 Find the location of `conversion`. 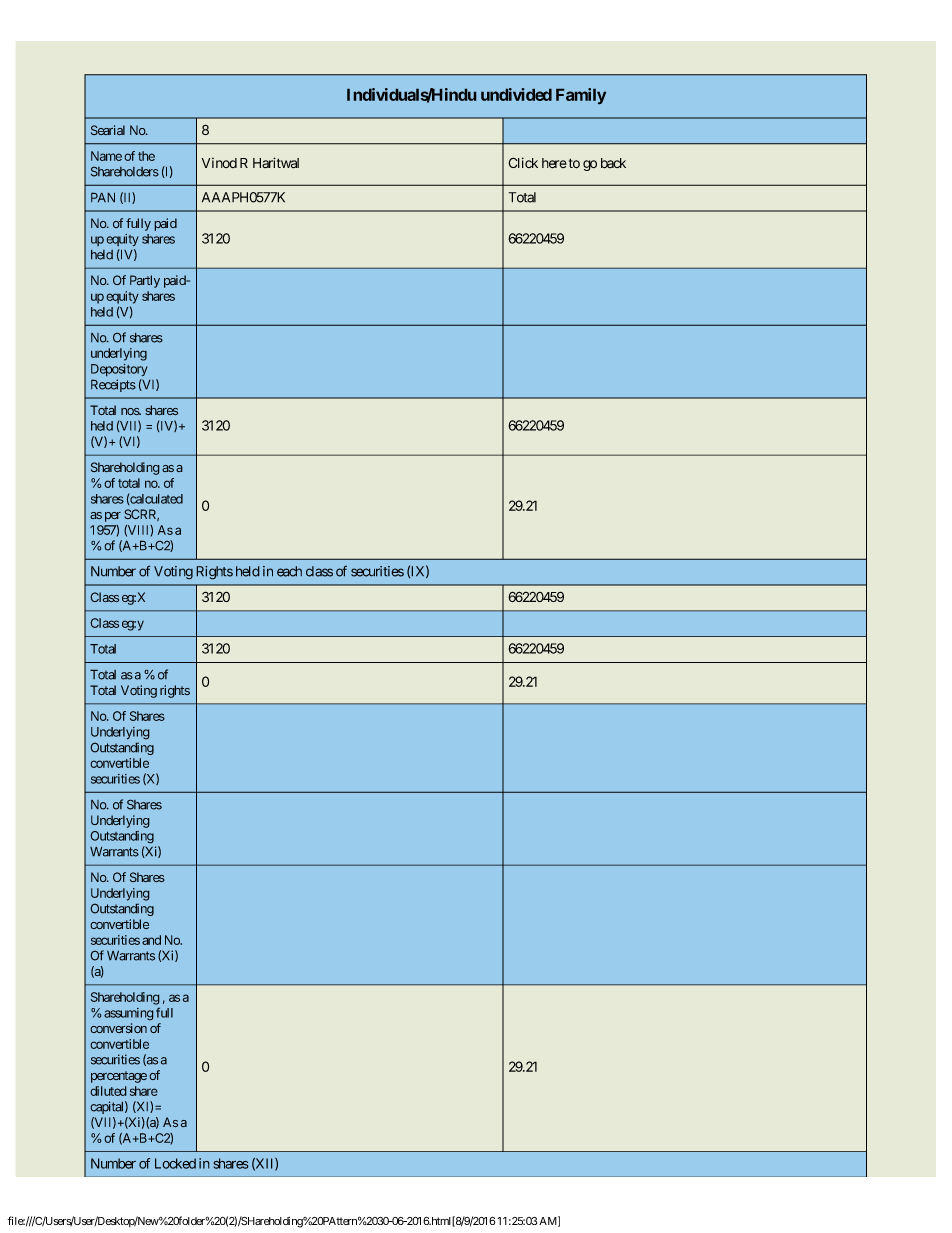

conversion is located at coordinates (118, 1028).
